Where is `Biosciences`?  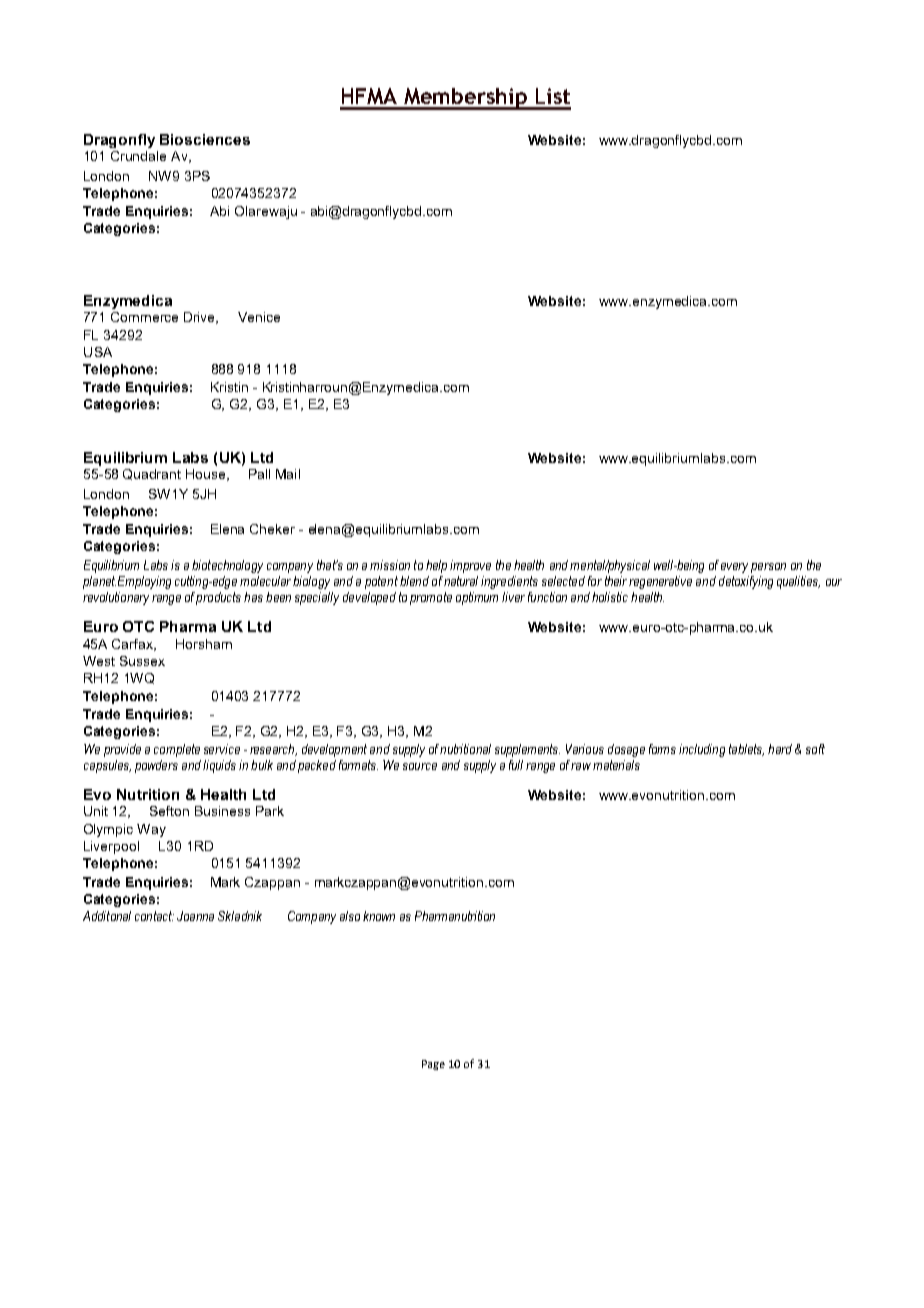
Biosciences is located at coordinates (205, 139).
